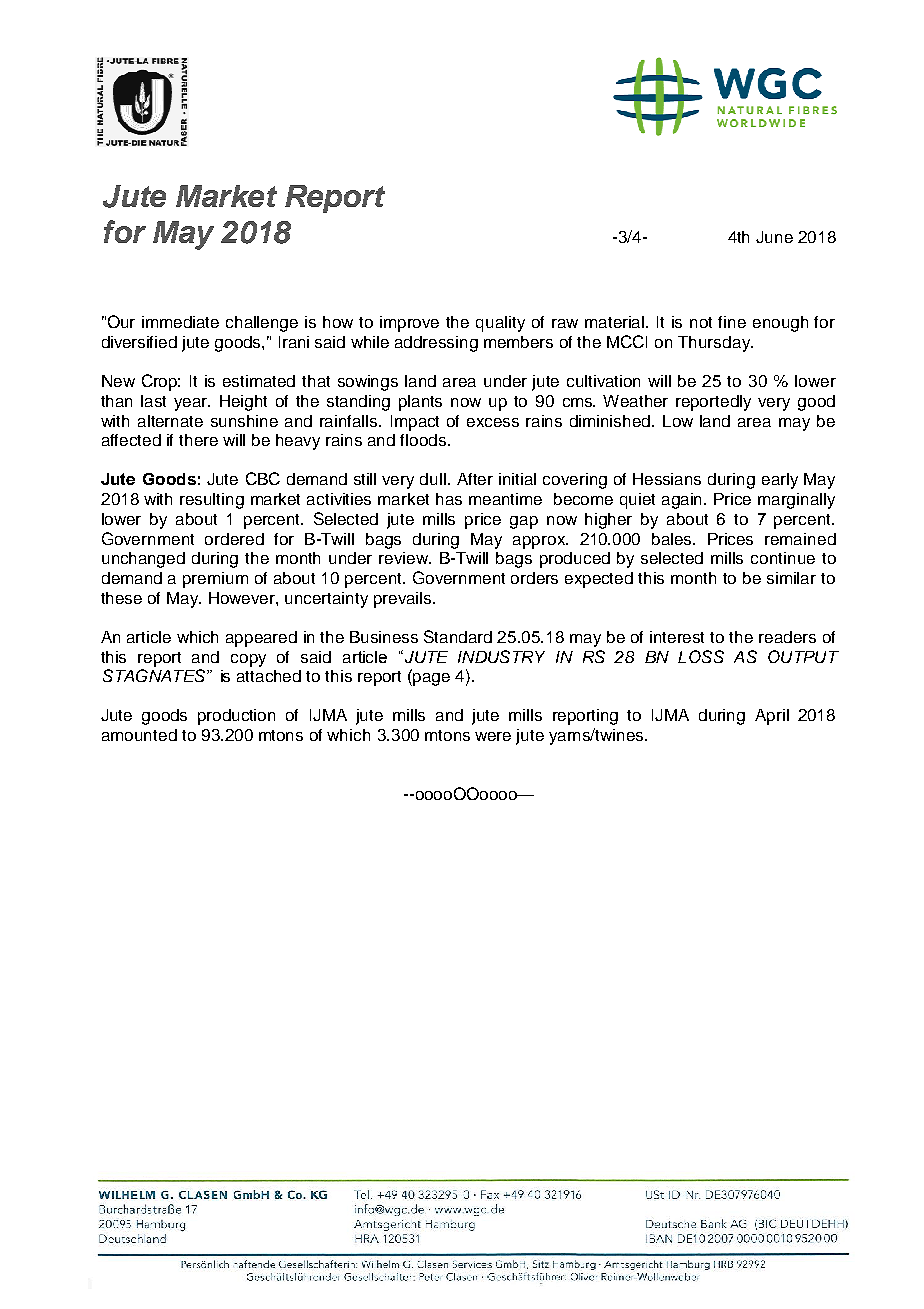 The width and height of the screenshot is (924, 1309). What do you see at coordinates (683, 501) in the screenshot?
I see `again` at bounding box center [683, 501].
